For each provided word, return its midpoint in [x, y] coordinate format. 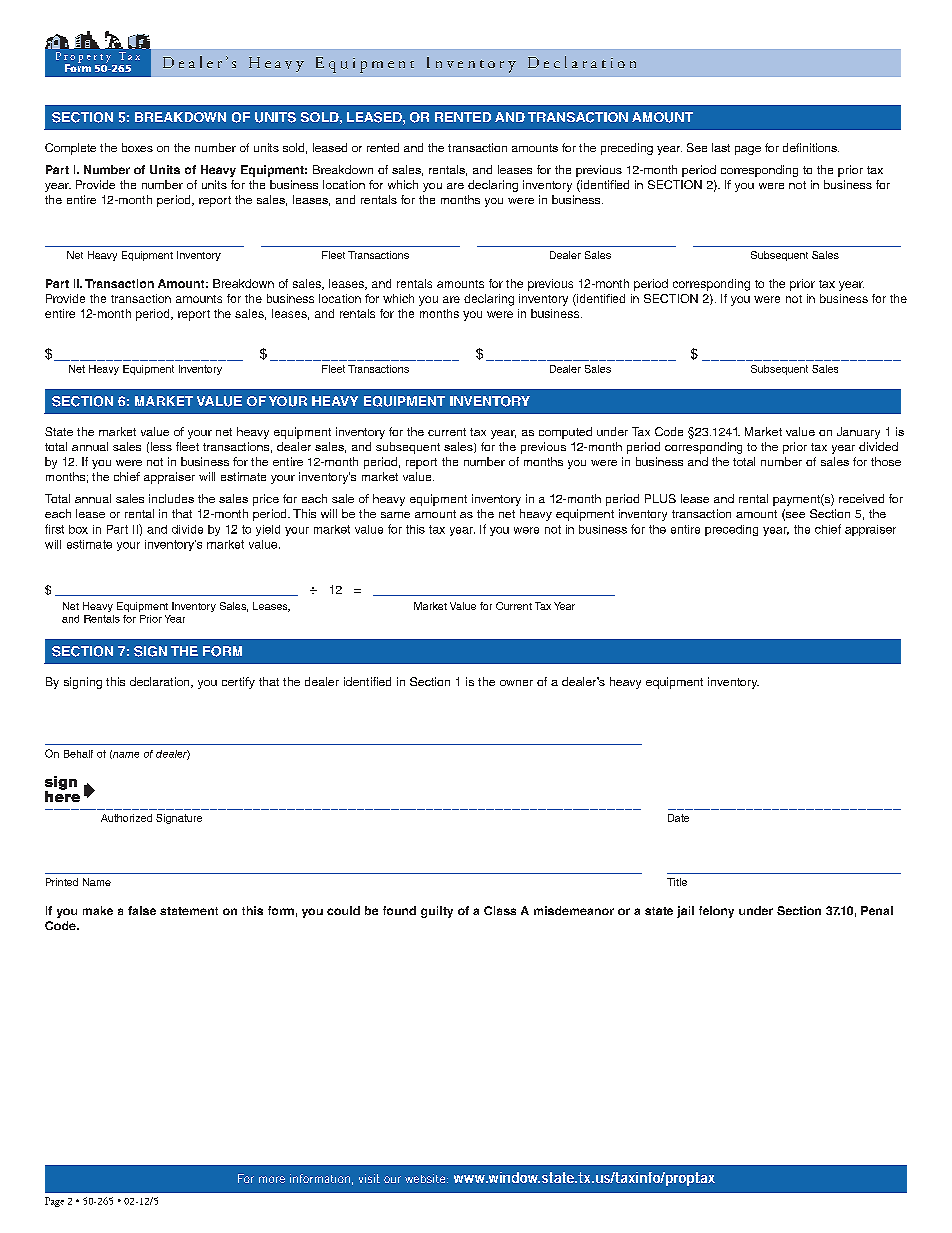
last [721, 147]
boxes [137, 147]
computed [565, 433]
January [858, 433]
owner [516, 683]
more [272, 1179]
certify [238, 683]
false [142, 910]
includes [171, 498]
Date [678, 818]
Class [500, 910]
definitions [811, 147]
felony [716, 912]
